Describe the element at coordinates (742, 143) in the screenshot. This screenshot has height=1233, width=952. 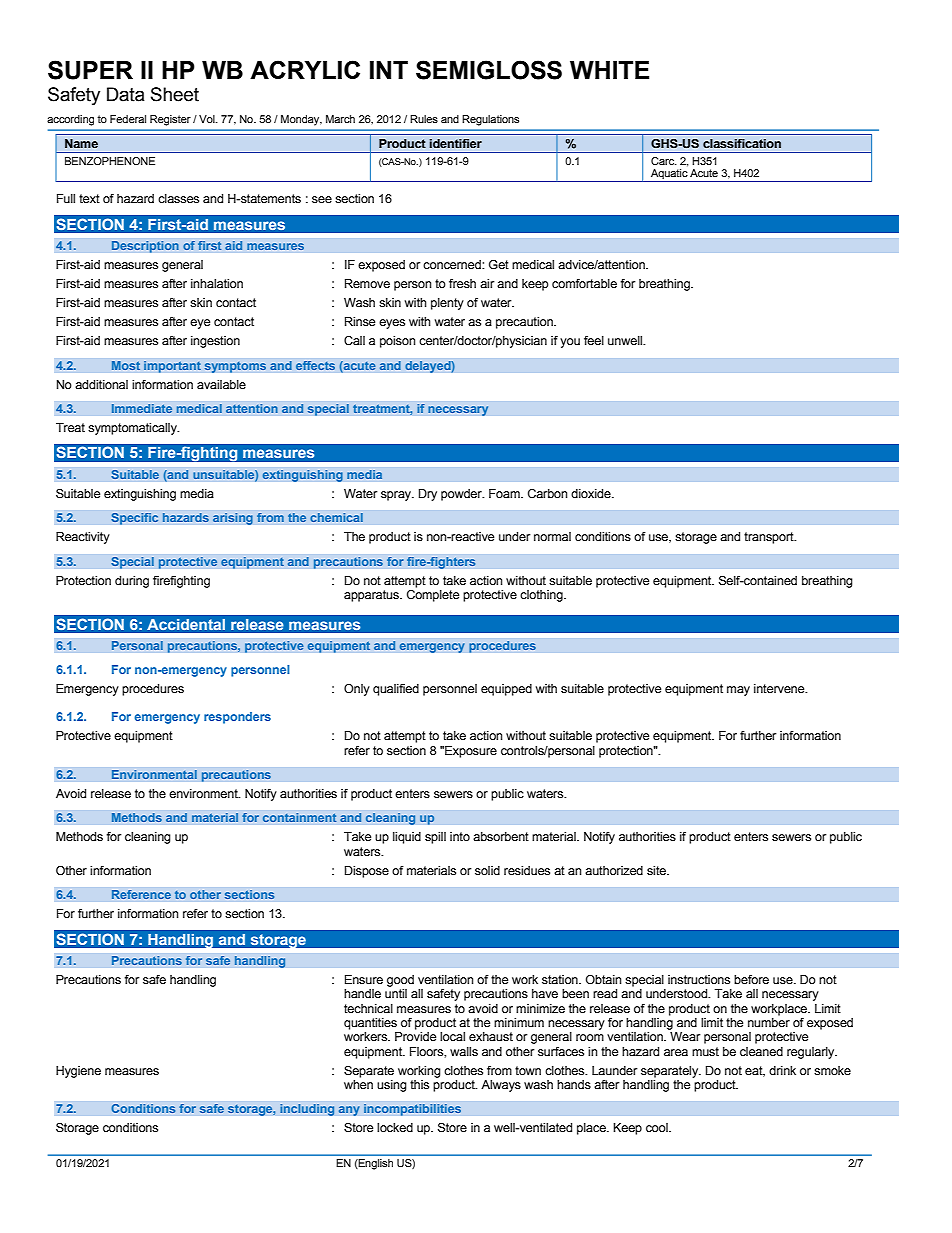
I see `classification` at that location.
